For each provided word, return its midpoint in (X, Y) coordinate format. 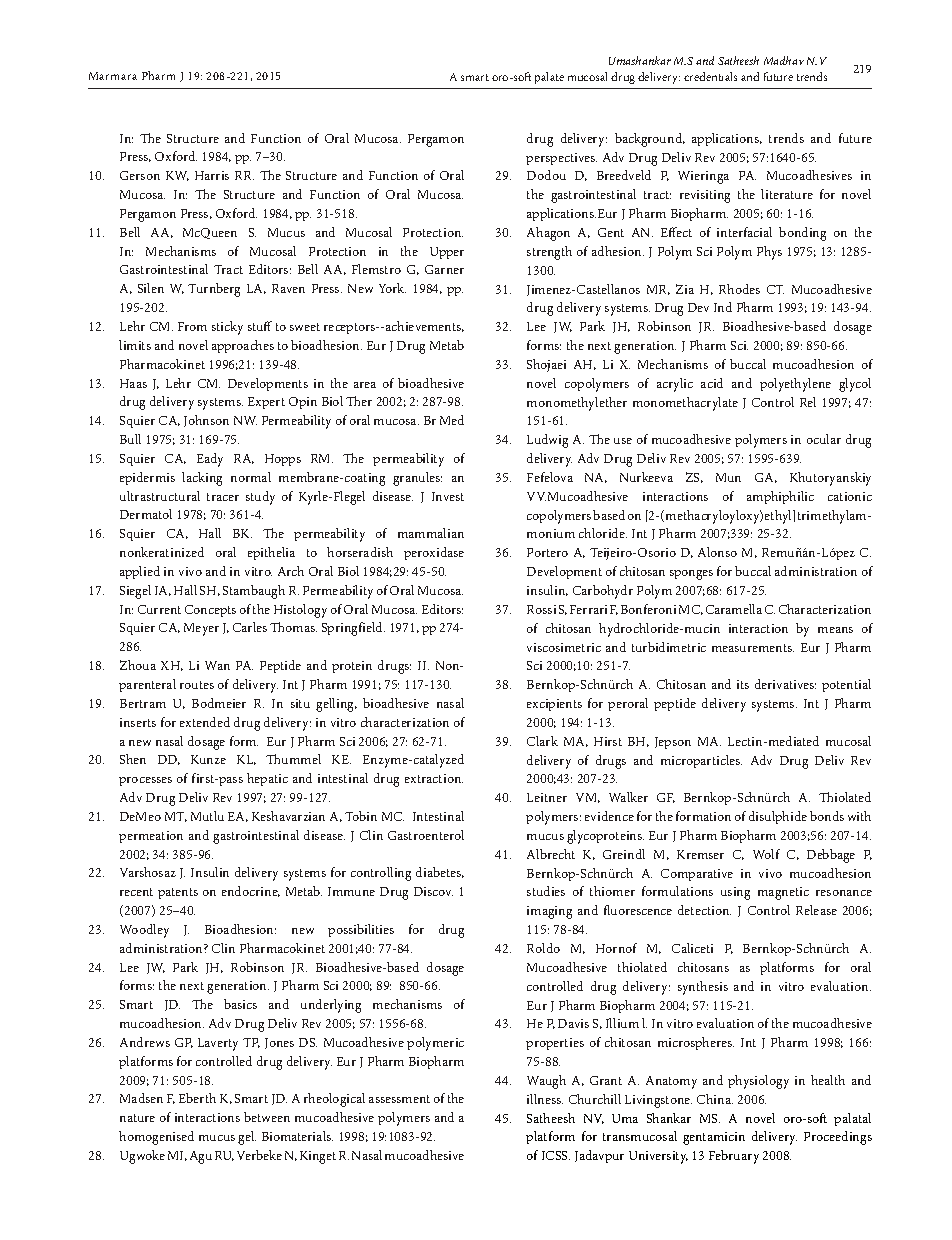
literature (787, 194)
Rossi (541, 609)
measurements (753, 648)
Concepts (210, 611)
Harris (212, 175)
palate (549, 78)
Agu (201, 1157)
